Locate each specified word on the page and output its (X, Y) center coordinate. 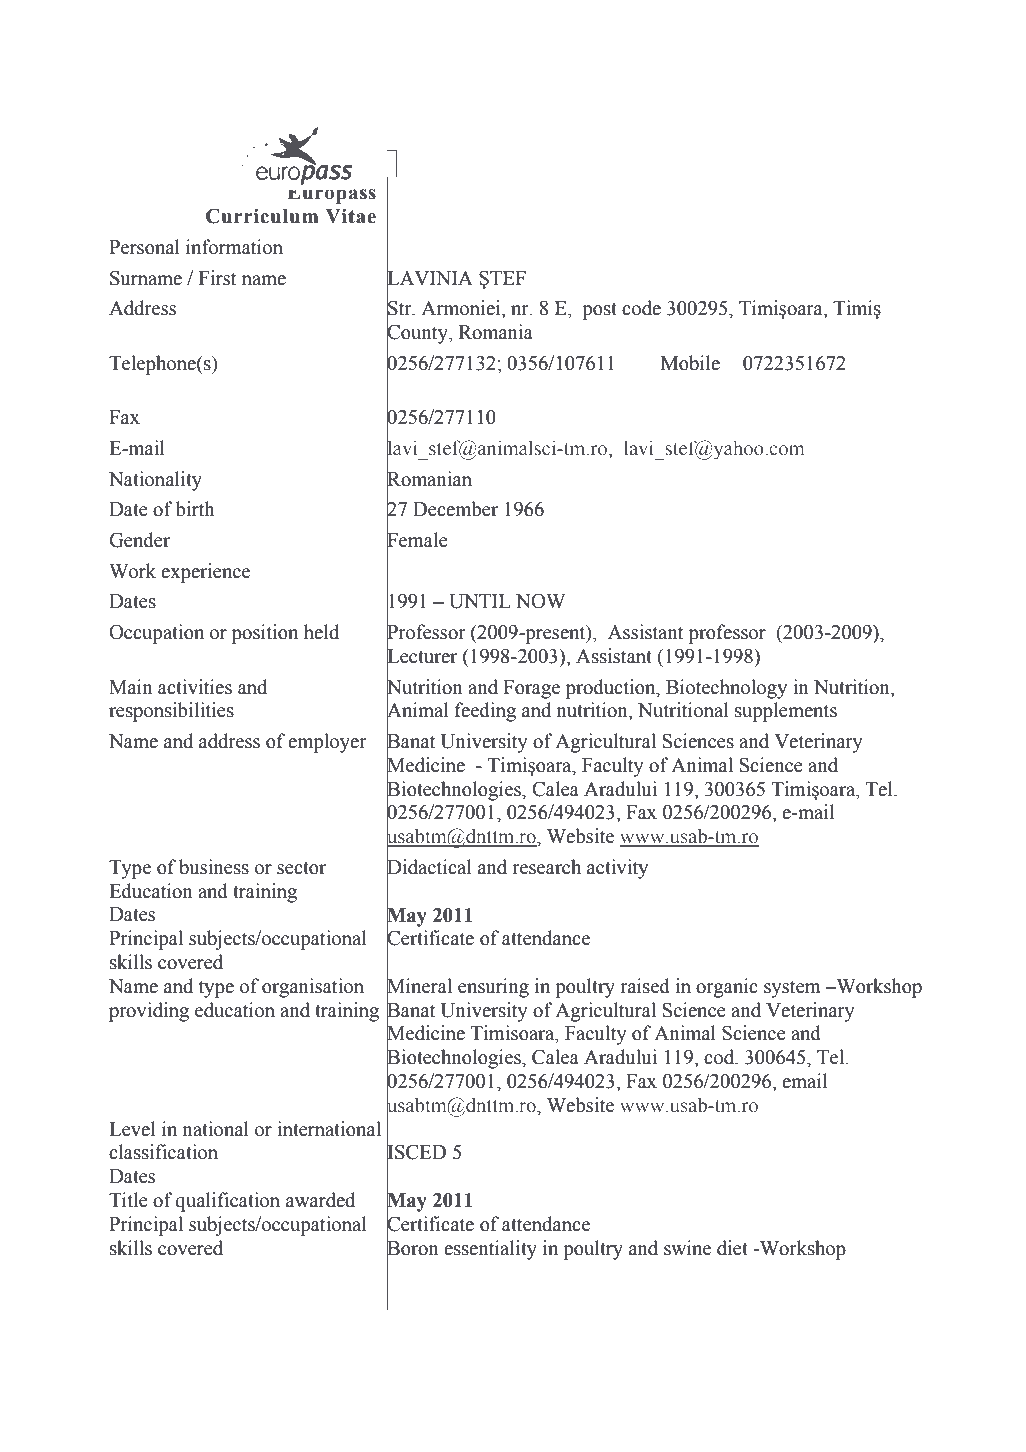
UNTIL (480, 601)
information (234, 247)
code (641, 308)
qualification (228, 1202)
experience (205, 573)
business (214, 867)
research (546, 867)
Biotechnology (726, 689)
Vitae (351, 216)
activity (617, 869)
